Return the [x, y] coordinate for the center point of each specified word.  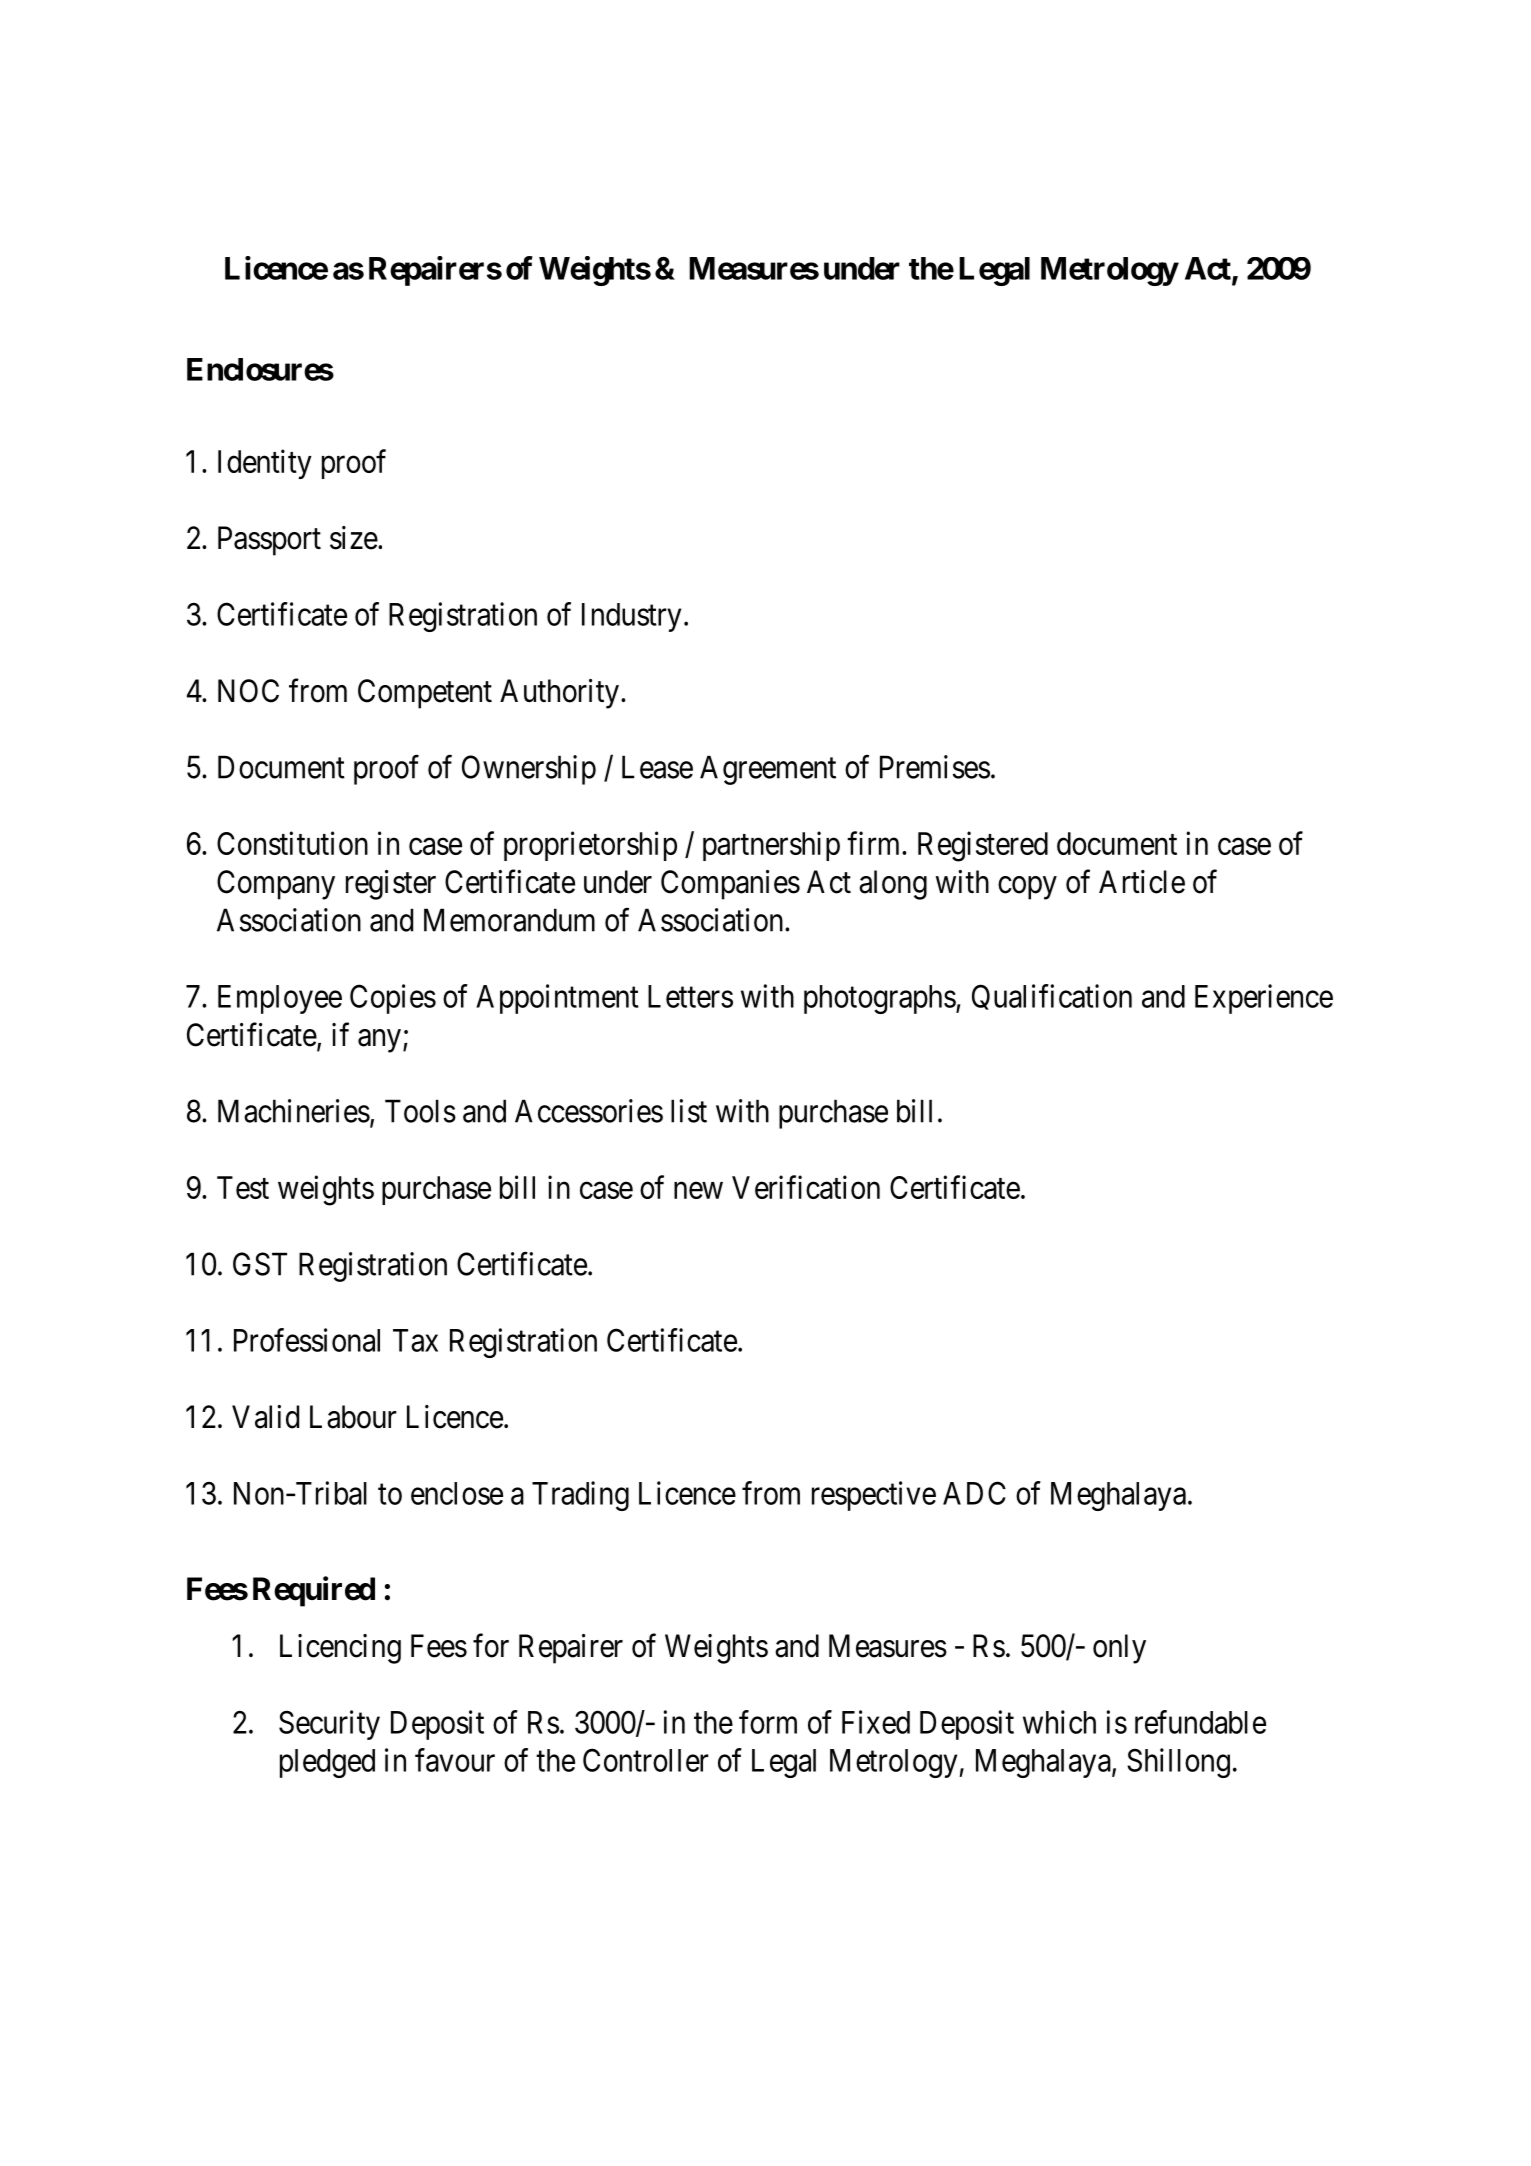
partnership [771, 846]
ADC [974, 1493]
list [689, 1111]
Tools [420, 1111]
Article [1142, 882]
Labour [353, 1417]
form [768, 1722]
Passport [269, 541]
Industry [631, 617]
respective [874, 1496]
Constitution [292, 843]
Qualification [1052, 997]
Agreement [768, 770]
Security [329, 1725]
